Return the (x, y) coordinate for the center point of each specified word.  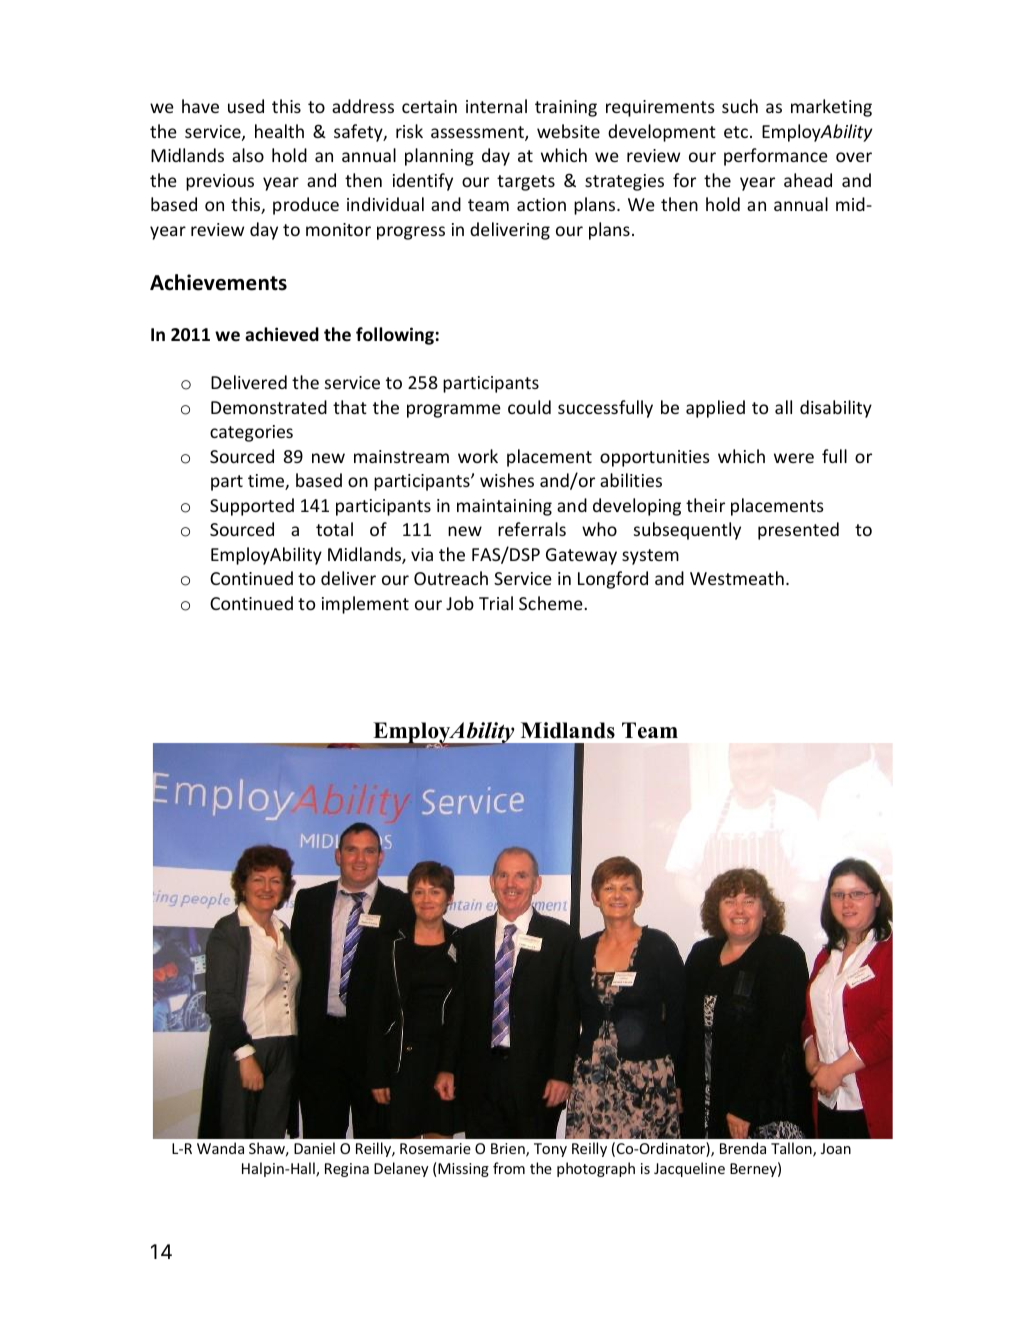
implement (365, 605)
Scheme (552, 603)
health (279, 131)
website (568, 131)
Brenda (743, 1148)
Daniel (314, 1148)
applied (715, 409)
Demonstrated (269, 407)
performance (776, 157)
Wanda (220, 1148)
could (529, 407)
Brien (509, 1150)
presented (798, 531)
